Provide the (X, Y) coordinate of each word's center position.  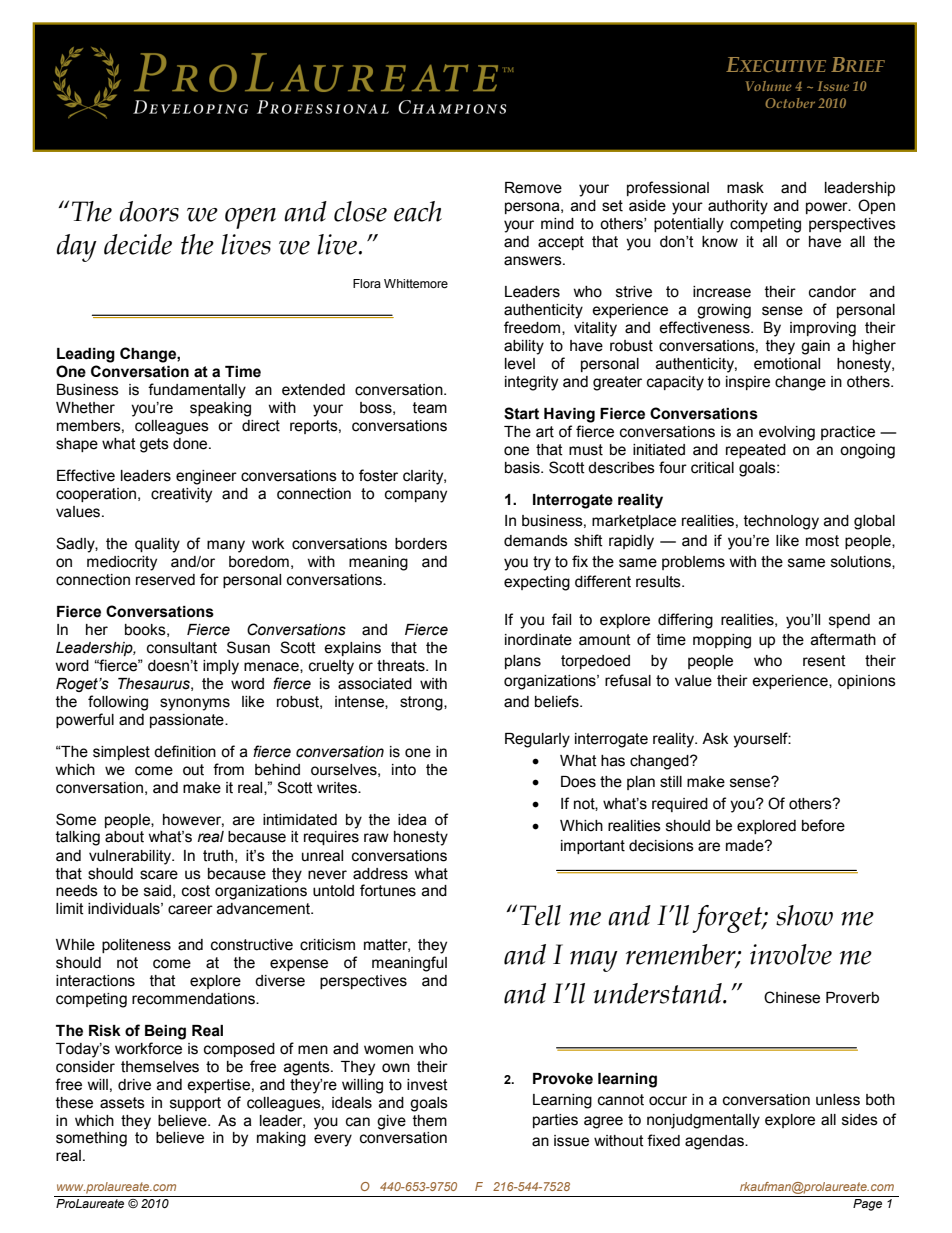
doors (149, 211)
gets (154, 445)
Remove (533, 188)
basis (523, 468)
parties (555, 1121)
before (823, 825)
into (404, 770)
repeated (756, 451)
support (195, 1104)
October (790, 103)
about (124, 837)
